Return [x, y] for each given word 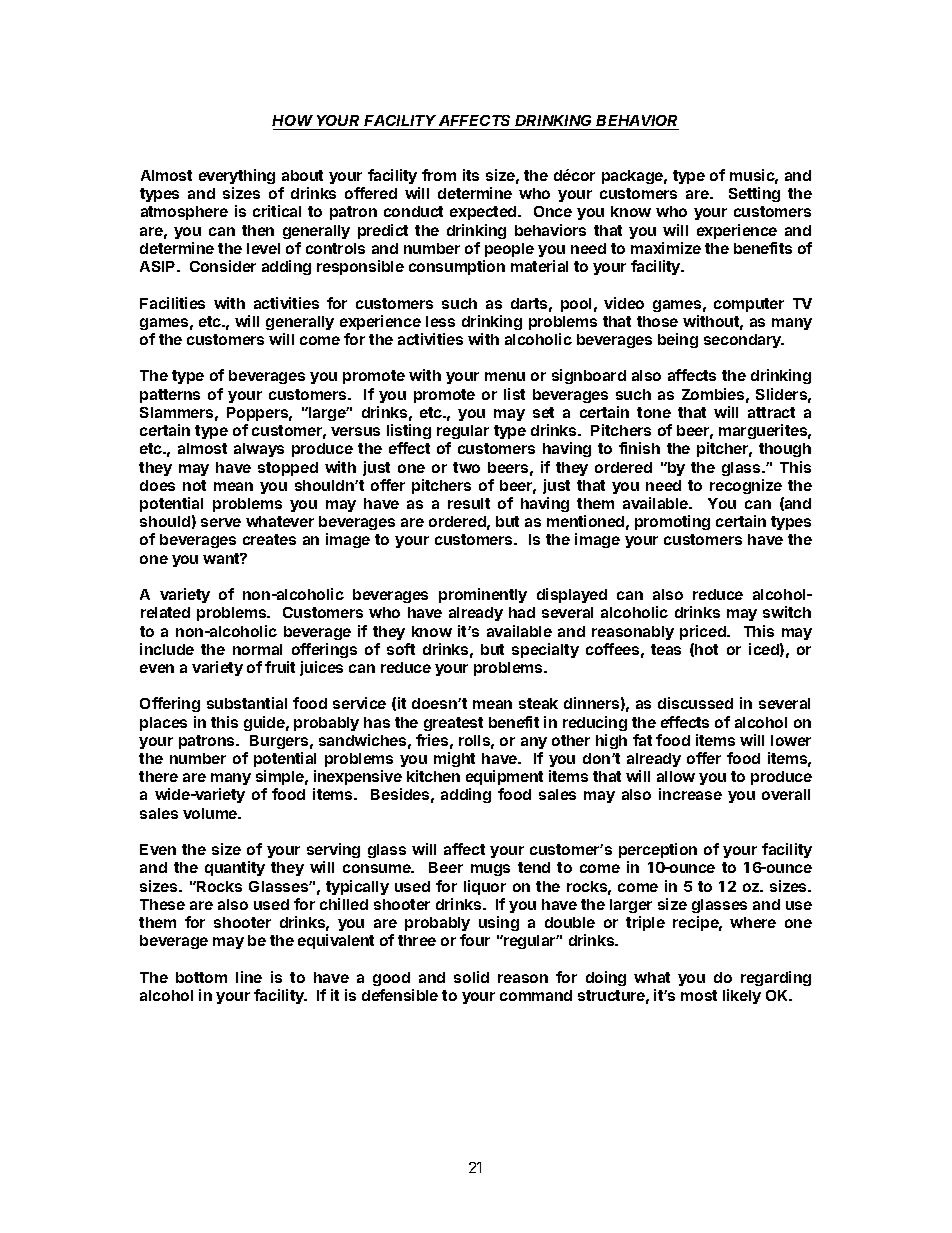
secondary [743, 341]
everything [237, 176]
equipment [504, 777]
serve [221, 522]
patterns [170, 396]
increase [690, 794]
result [469, 503]
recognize [746, 486]
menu [505, 376]
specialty [545, 650]
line [249, 977]
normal [257, 649]
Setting [754, 194]
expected [484, 213]
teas [666, 649]
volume [211, 813]
